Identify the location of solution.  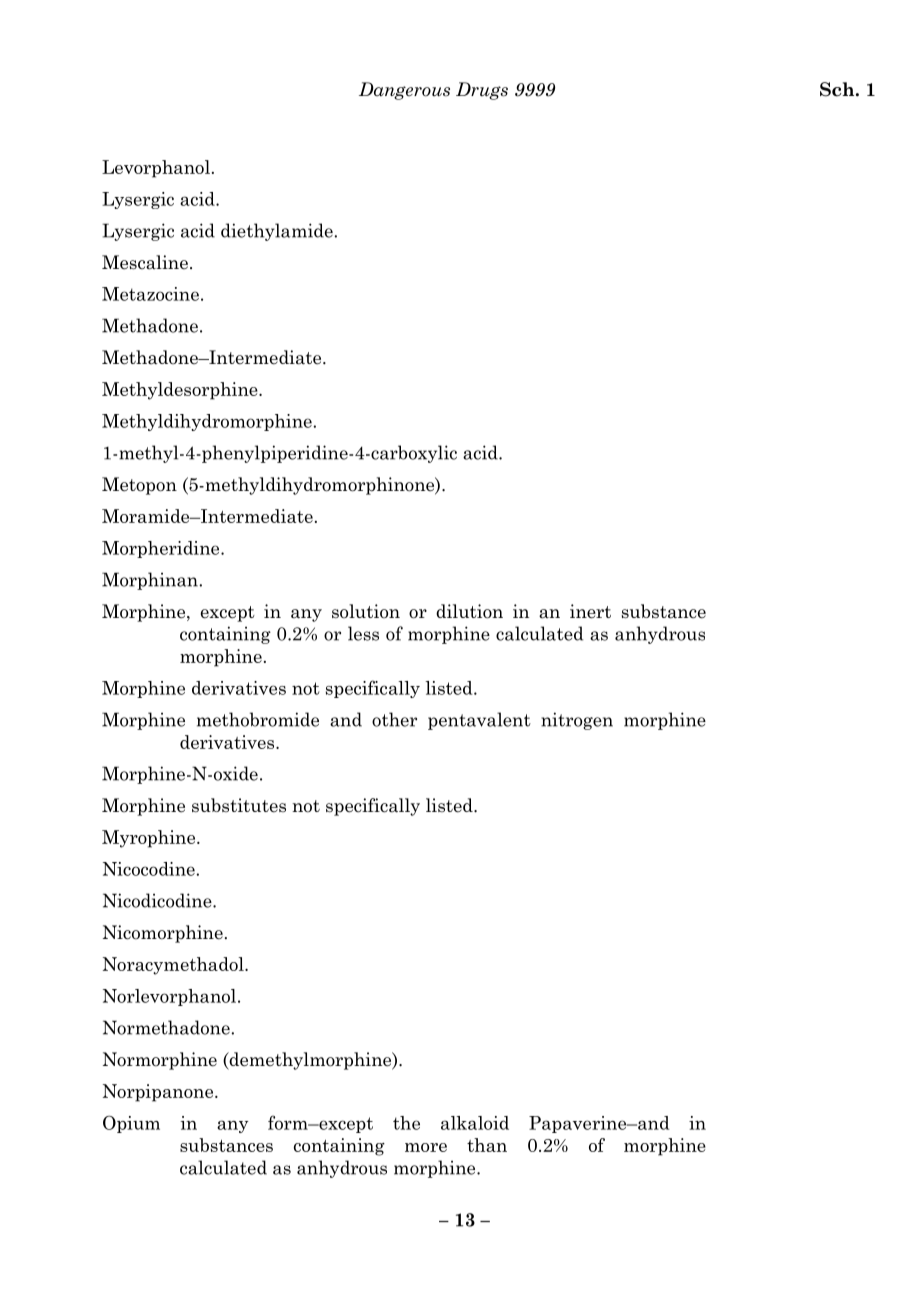
(366, 611).
